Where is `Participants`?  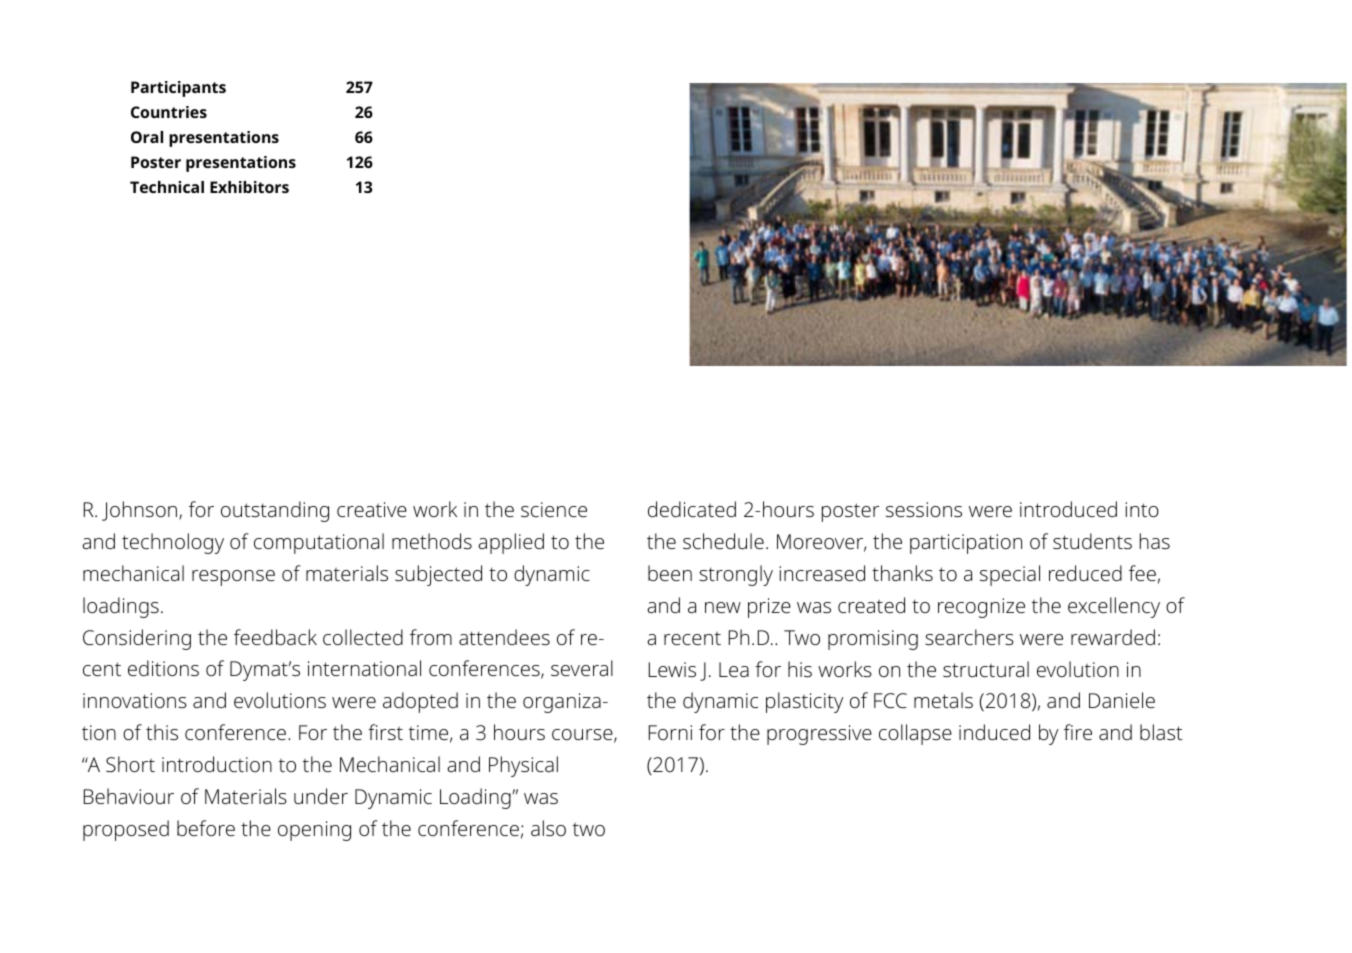 Participants is located at coordinates (178, 89).
